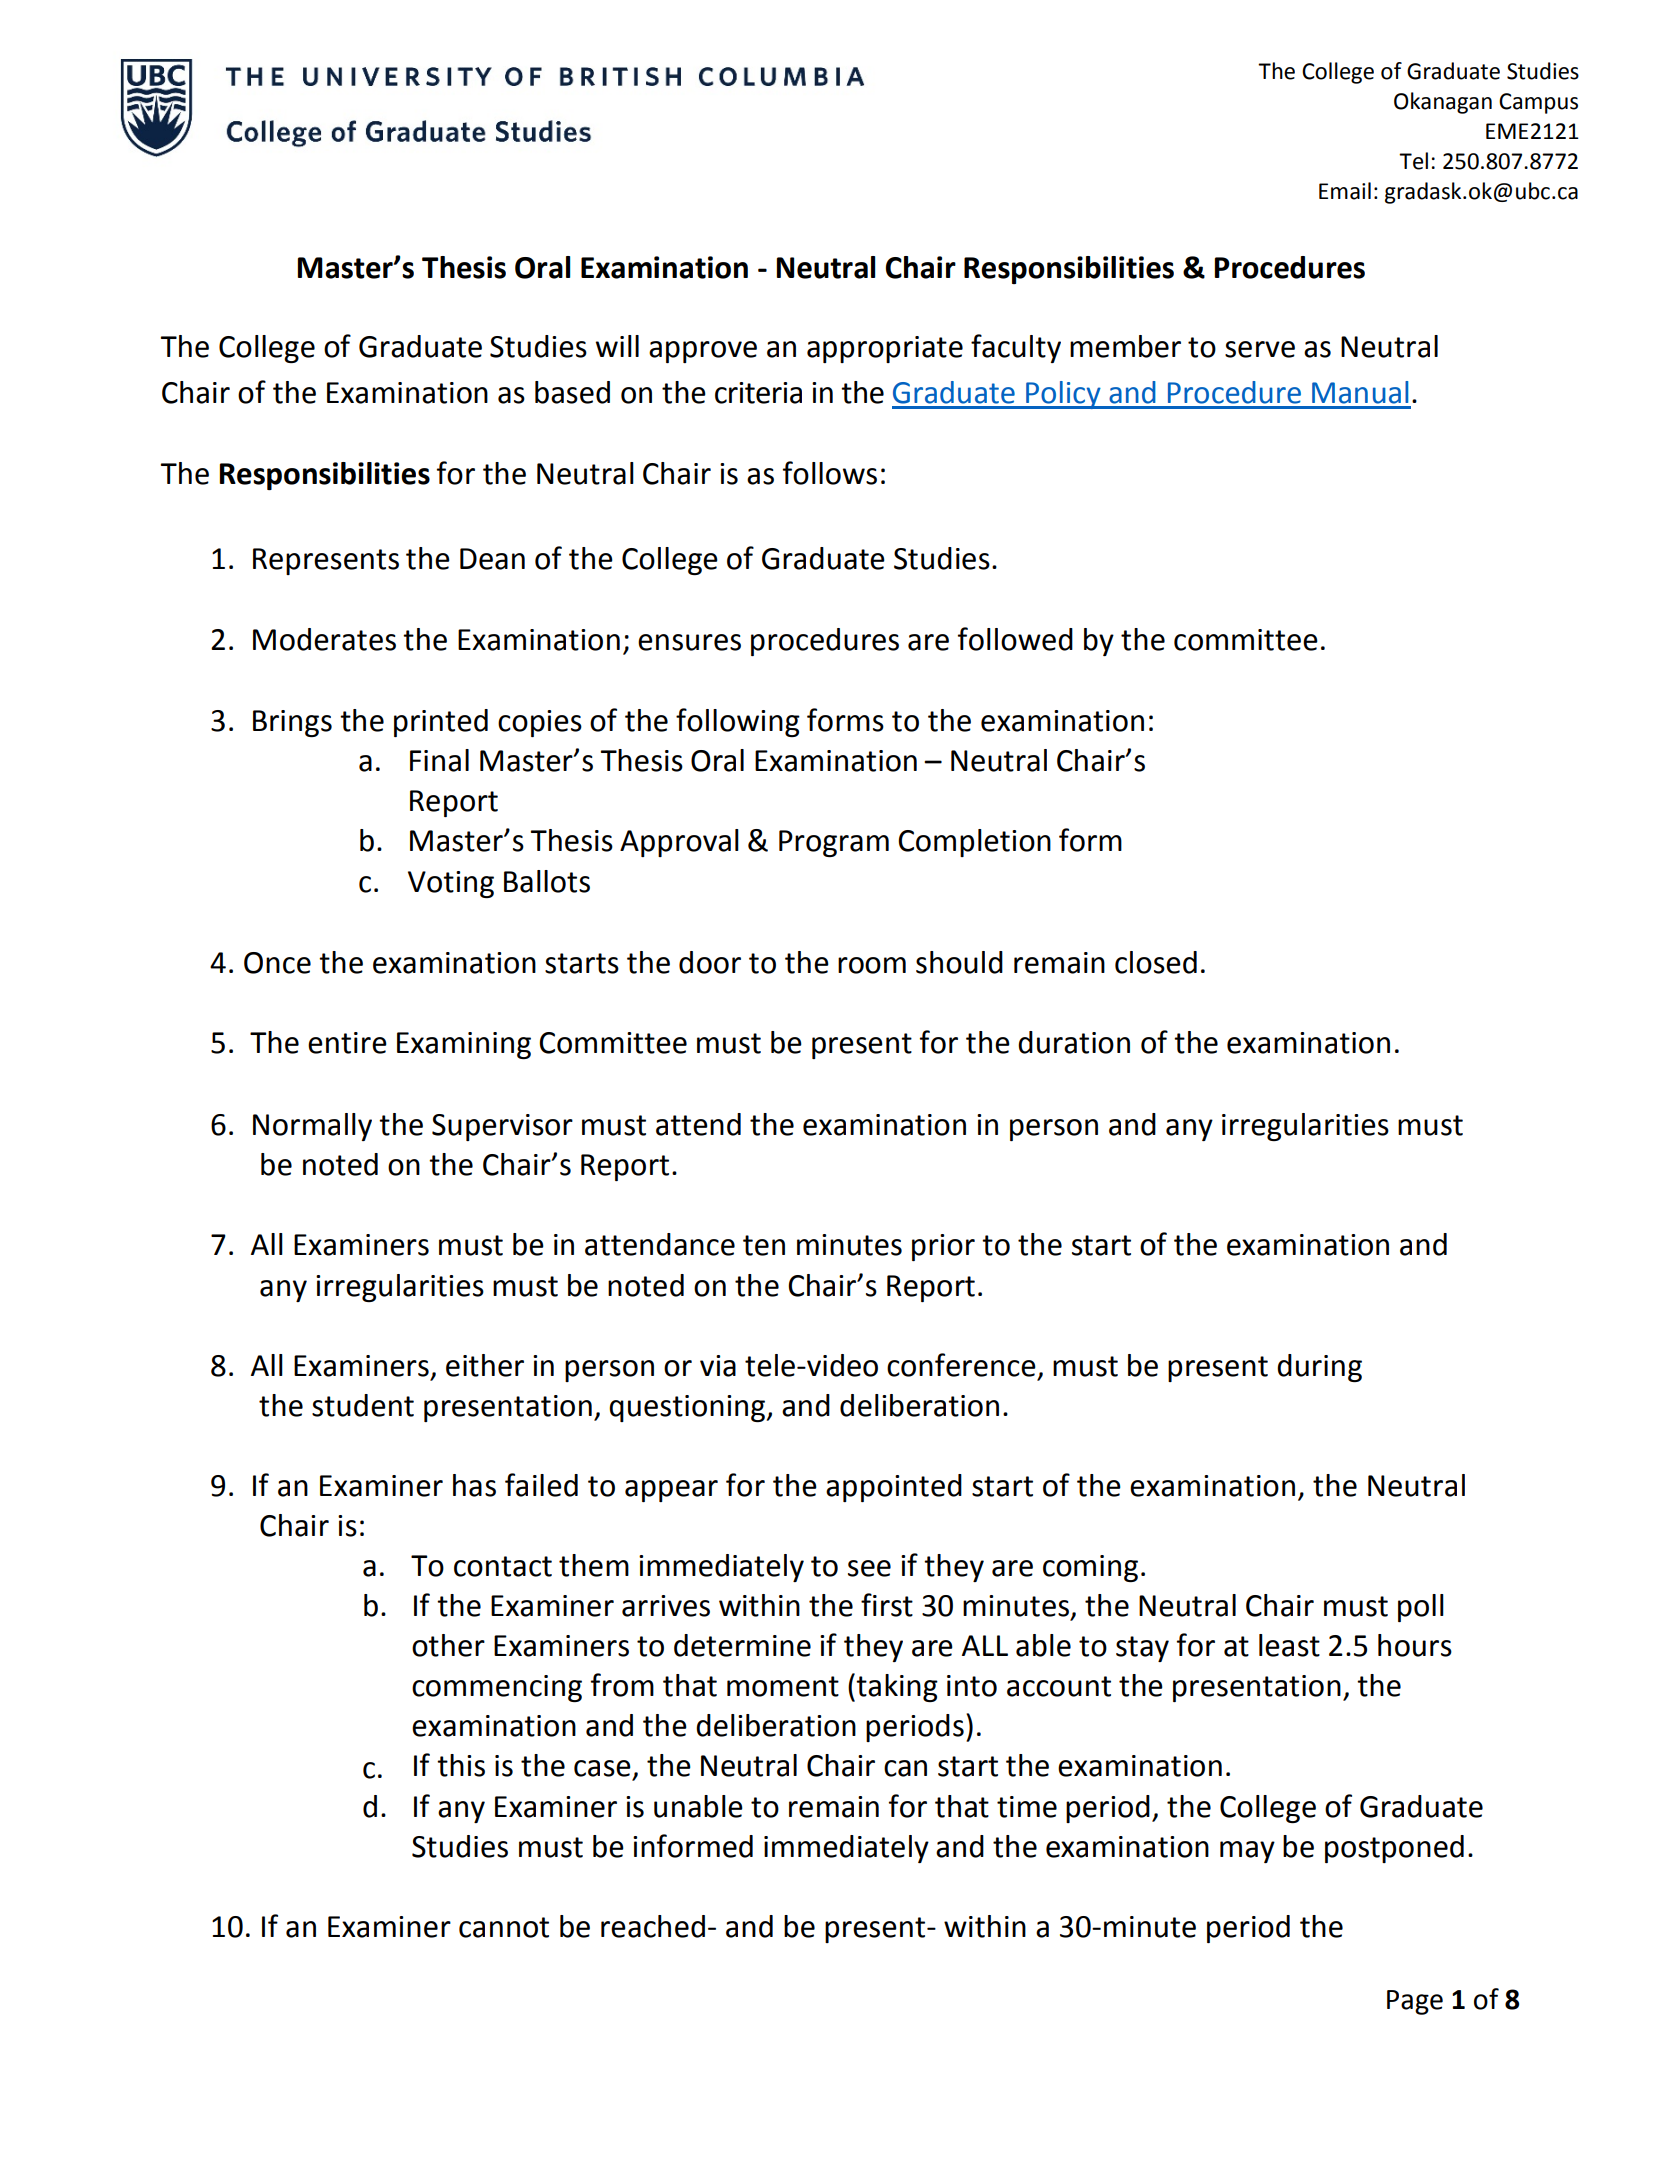 Image resolution: width=1676 pixels, height=2168 pixels. I want to click on will, so click(617, 346).
